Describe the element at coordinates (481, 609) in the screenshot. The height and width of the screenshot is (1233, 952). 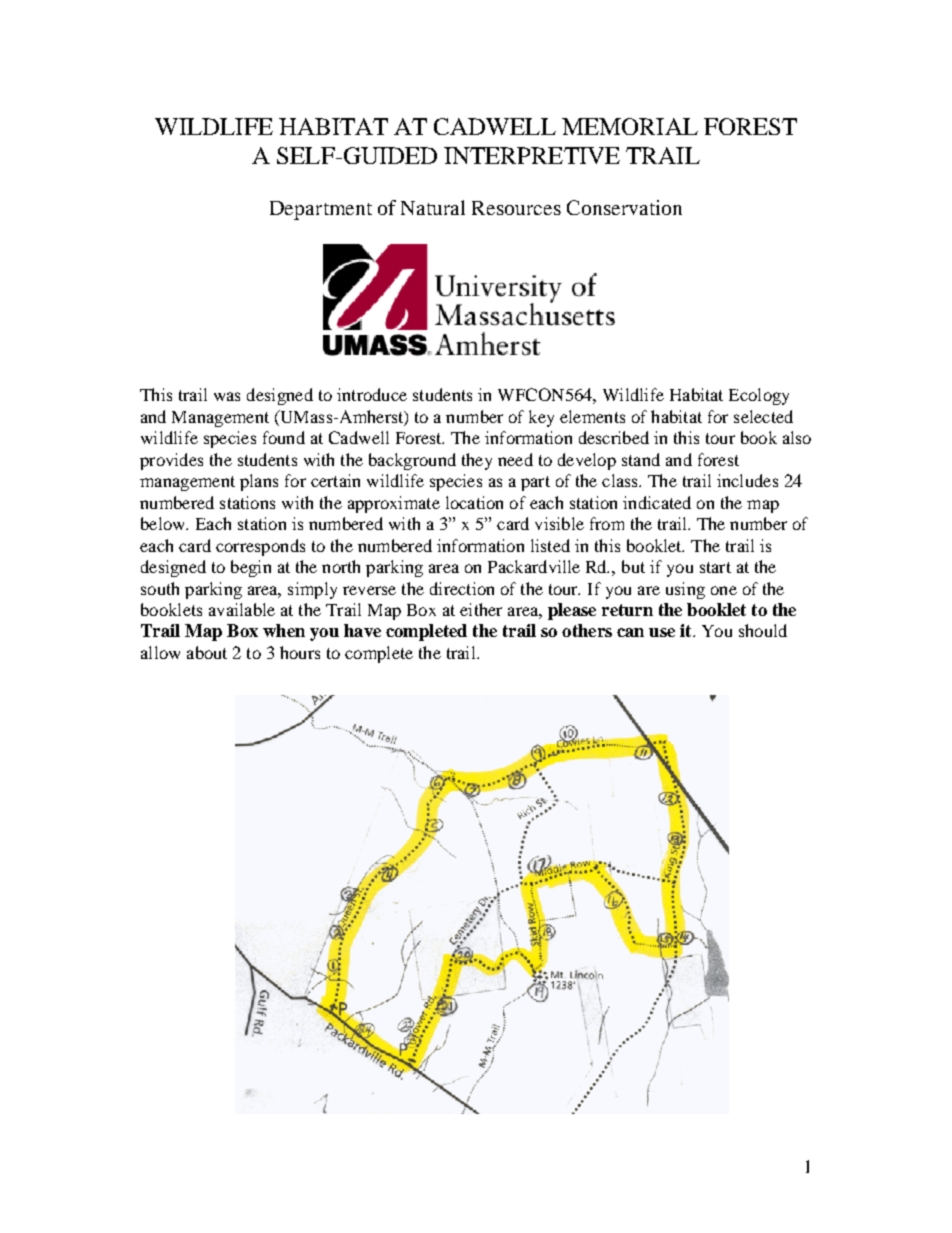
I see `either` at that location.
